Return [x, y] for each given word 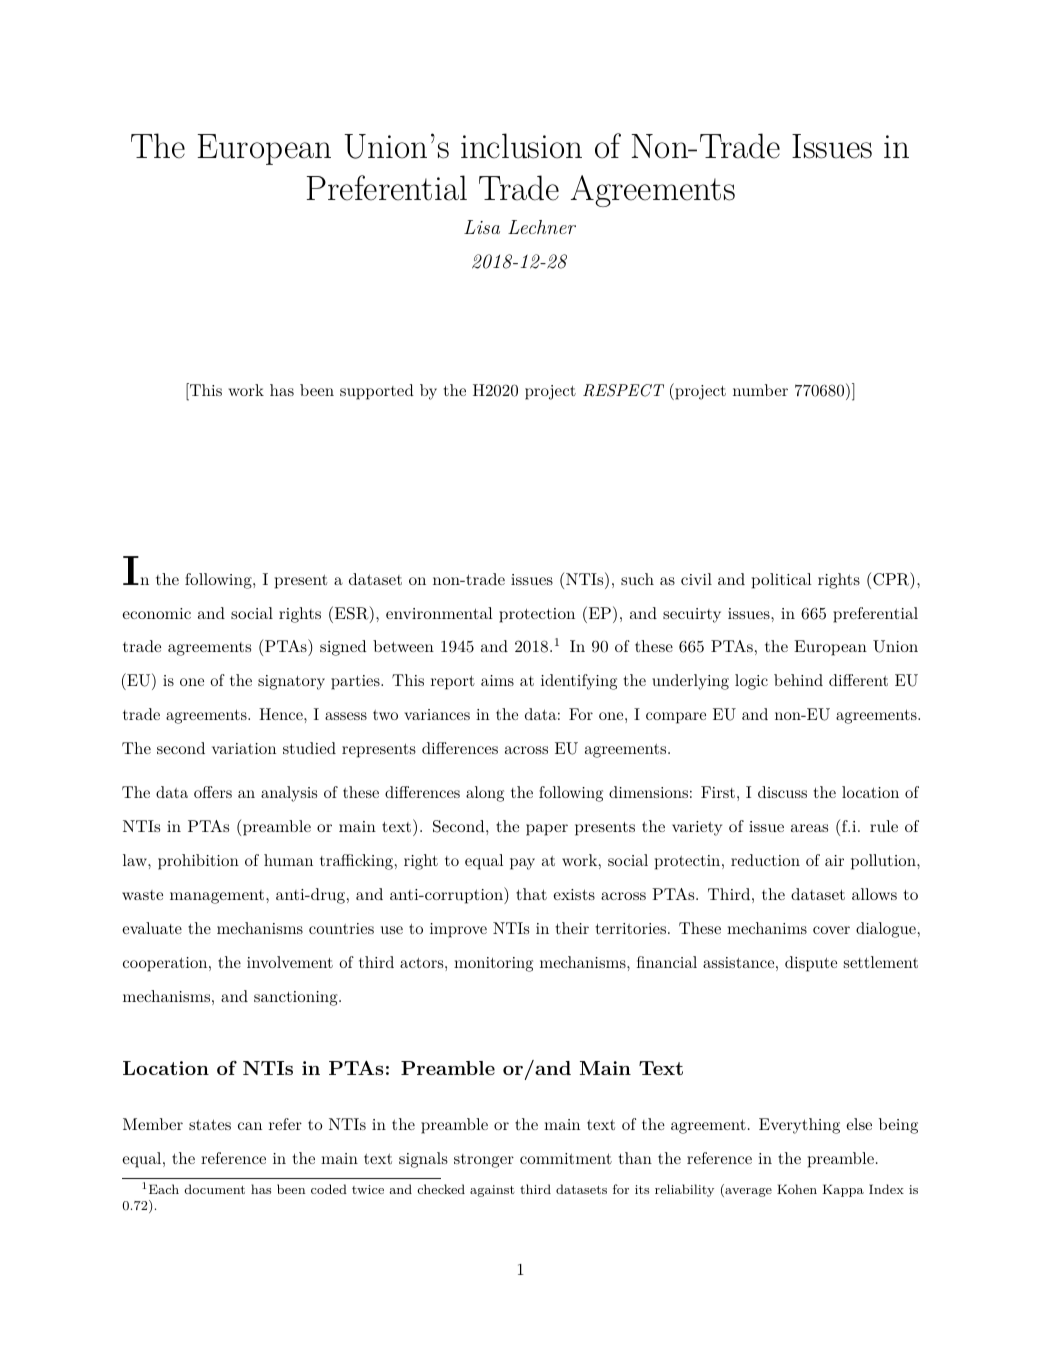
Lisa [482, 227]
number [760, 390]
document [214, 1189]
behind [798, 680]
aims [497, 680]
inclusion [521, 146]
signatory [291, 682]
